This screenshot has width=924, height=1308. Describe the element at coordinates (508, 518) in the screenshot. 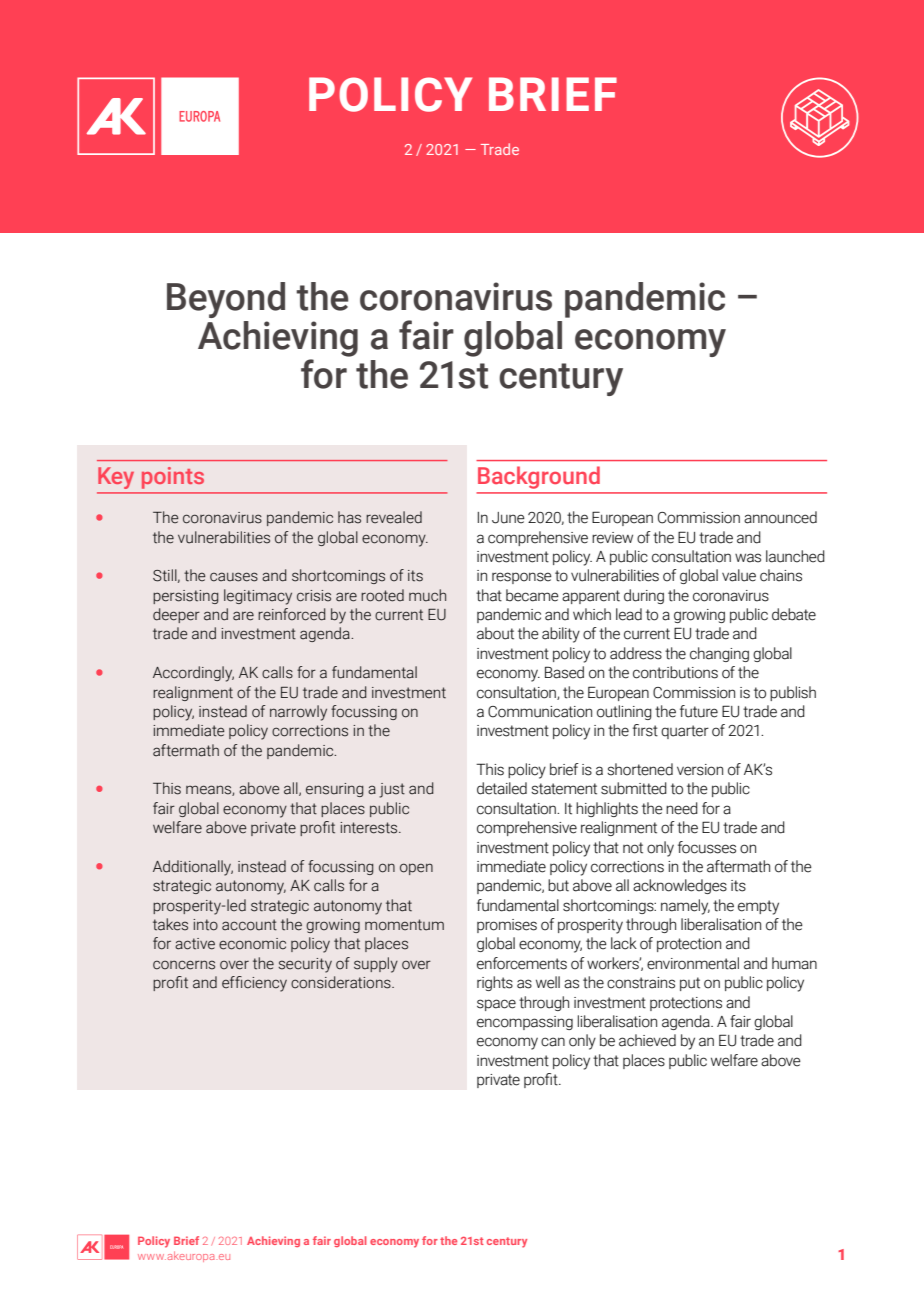

I see `June` at that location.
